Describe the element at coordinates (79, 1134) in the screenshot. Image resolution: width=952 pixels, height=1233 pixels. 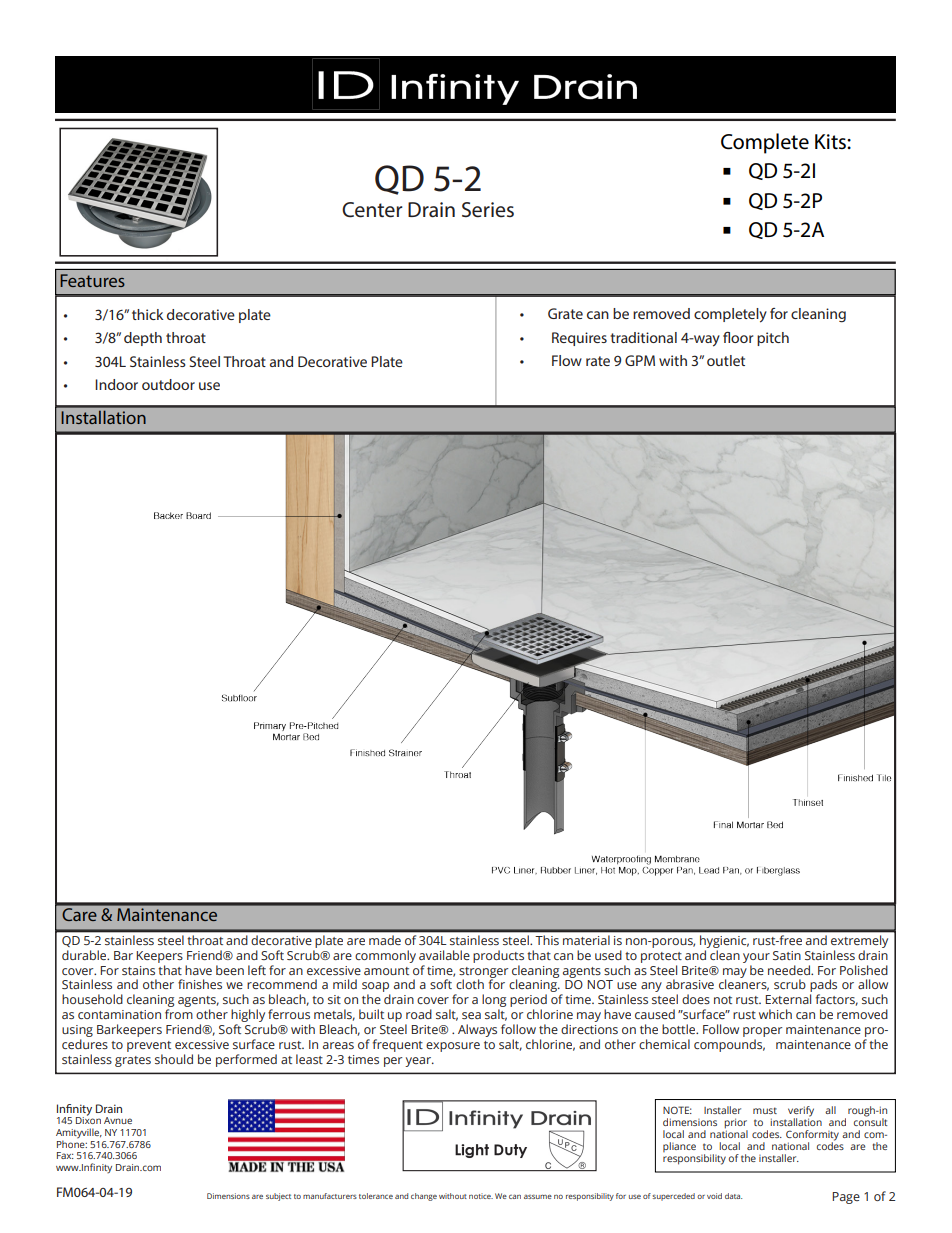
I see `Amityville` at that location.
